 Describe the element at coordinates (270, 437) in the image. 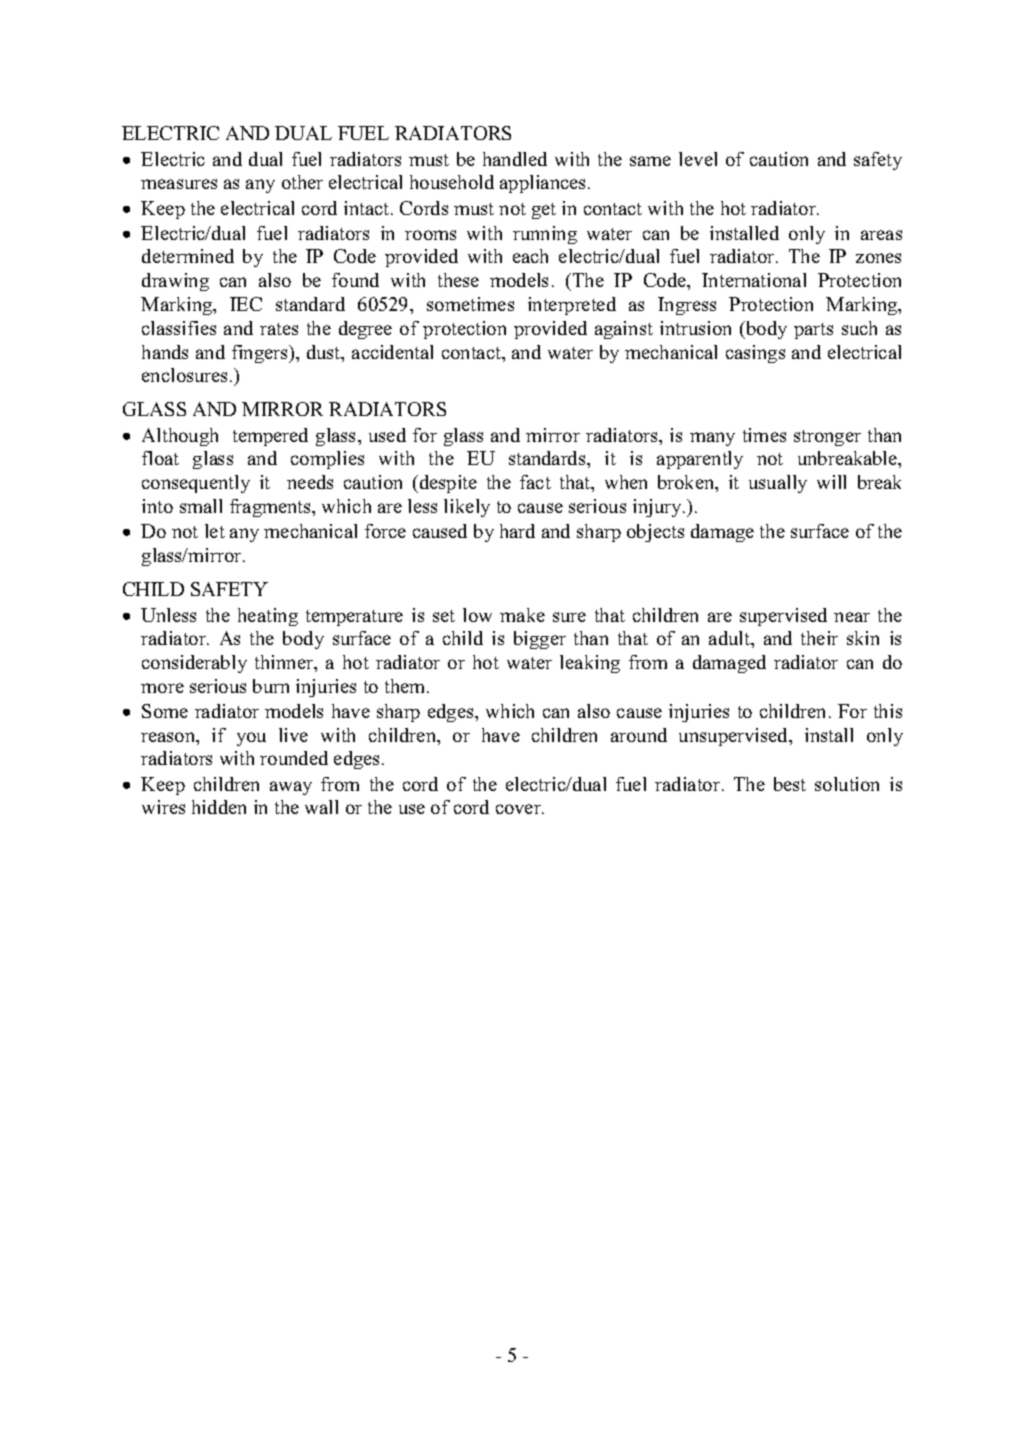

I see `tempered` at that location.
